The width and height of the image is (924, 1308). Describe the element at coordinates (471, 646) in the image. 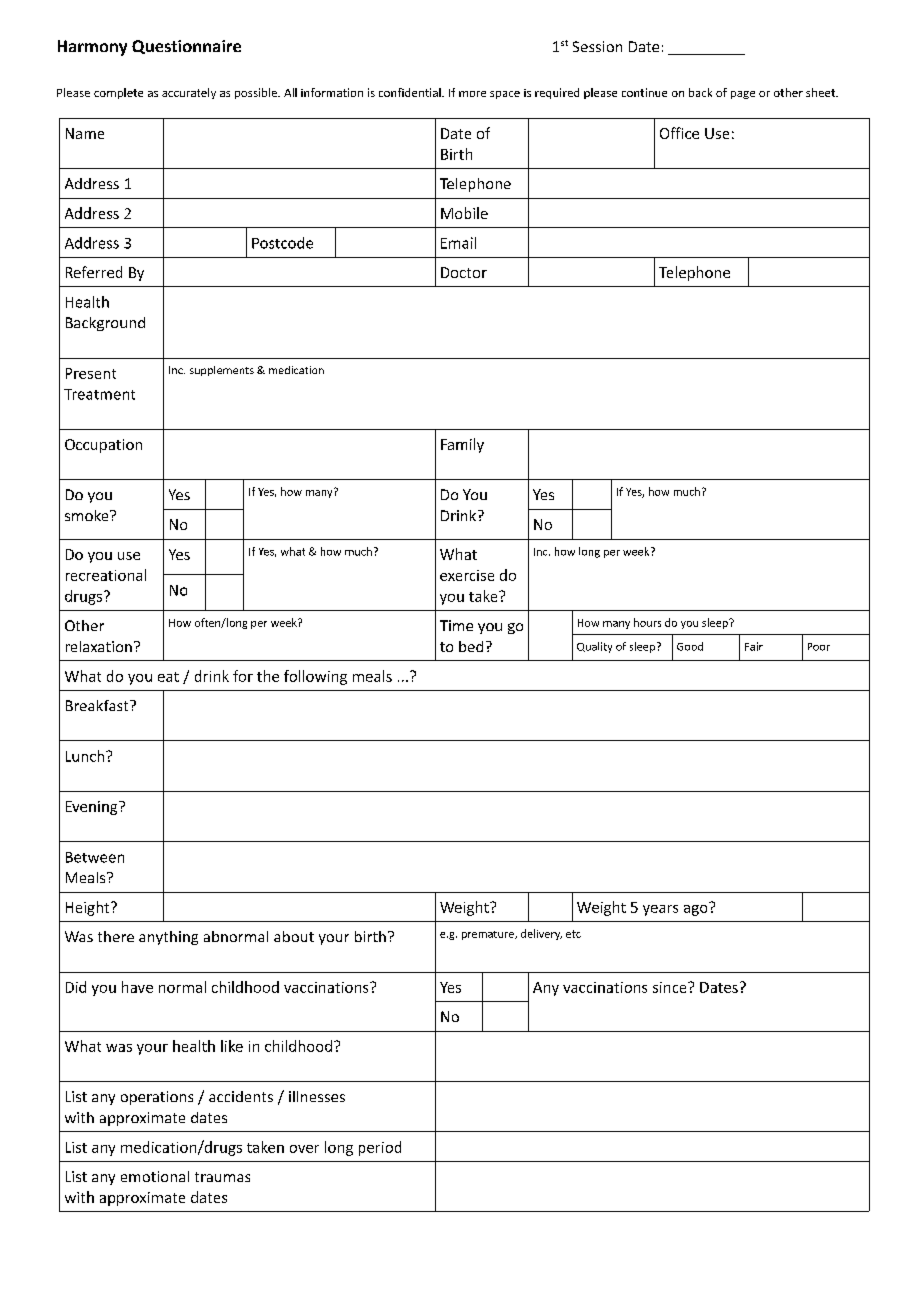

I see `bed` at that location.
